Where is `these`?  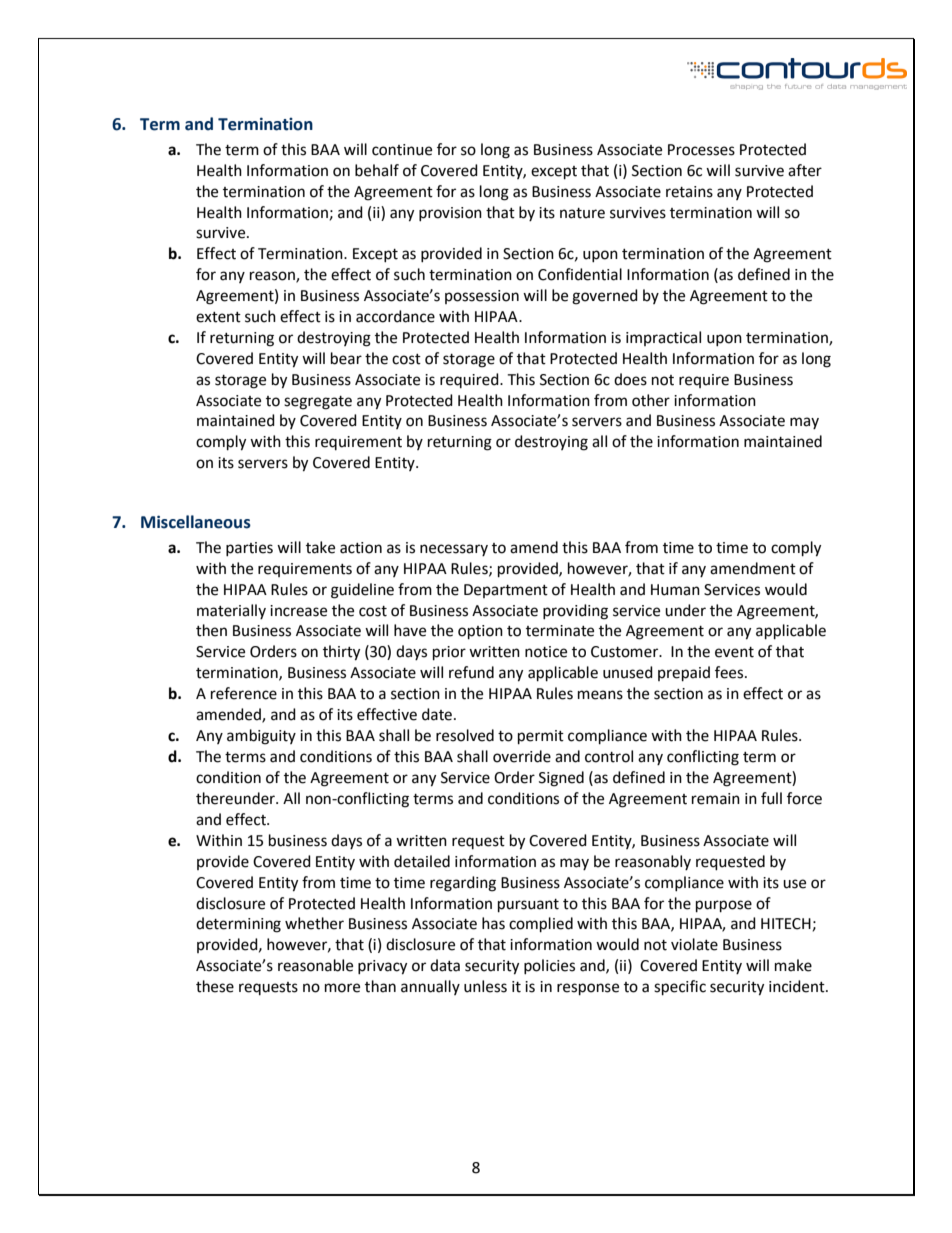 these is located at coordinates (215, 986).
